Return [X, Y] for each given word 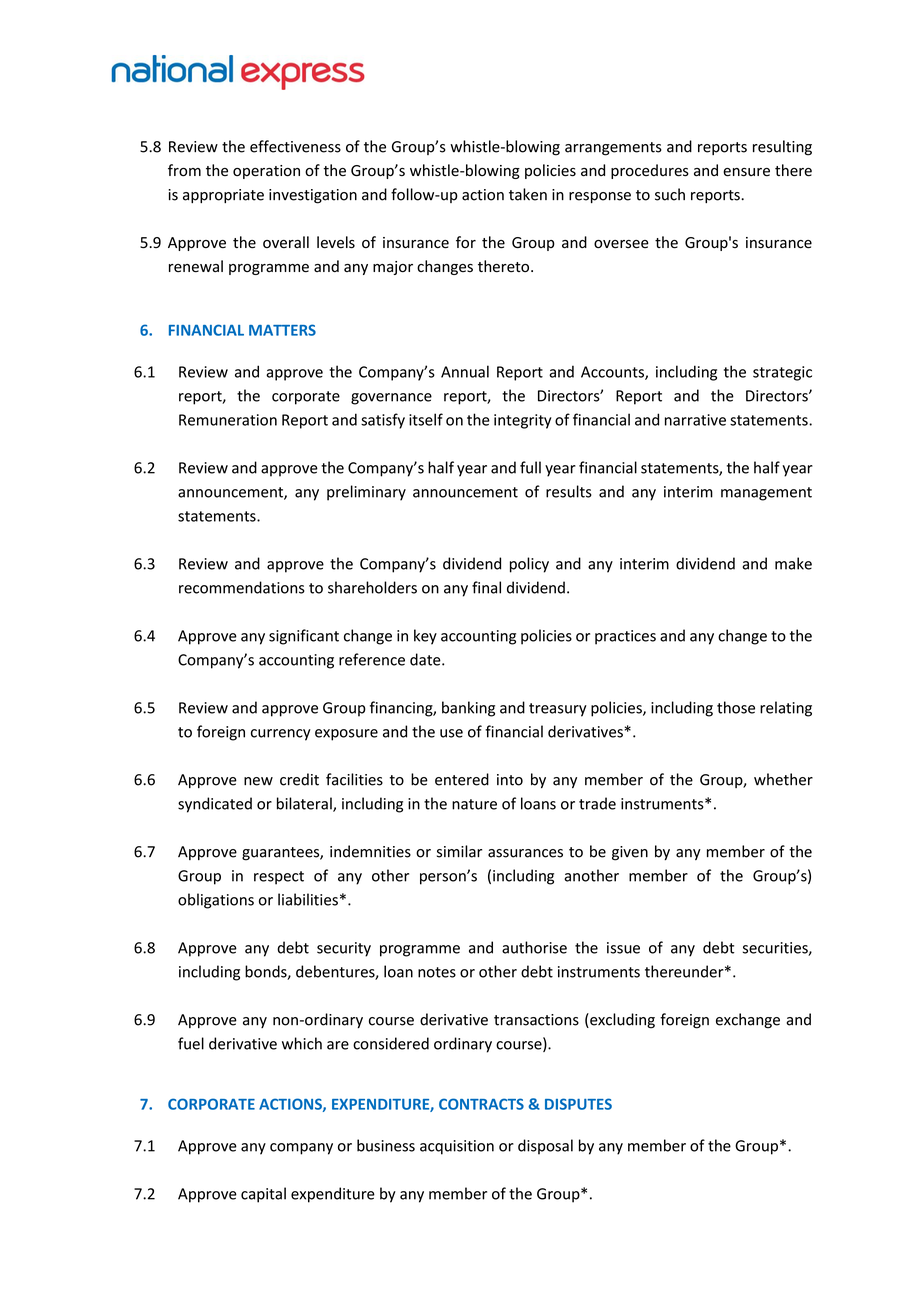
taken [528, 194]
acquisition [457, 1147]
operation [266, 172]
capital [263, 1195]
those [736, 707]
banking [468, 709]
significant [304, 637]
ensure [746, 172]
